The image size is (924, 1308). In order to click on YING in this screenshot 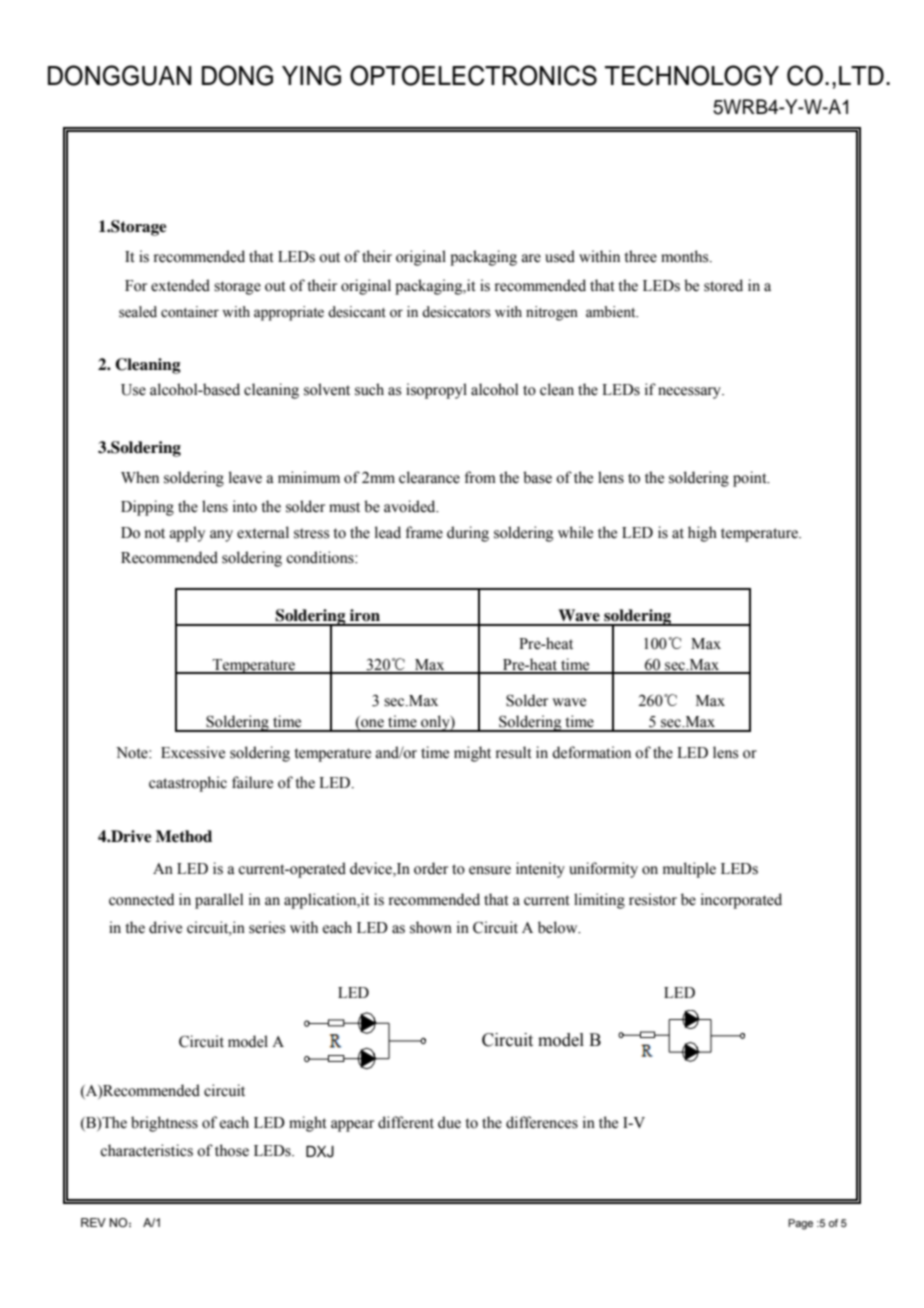, I will do `click(311, 75)`.
